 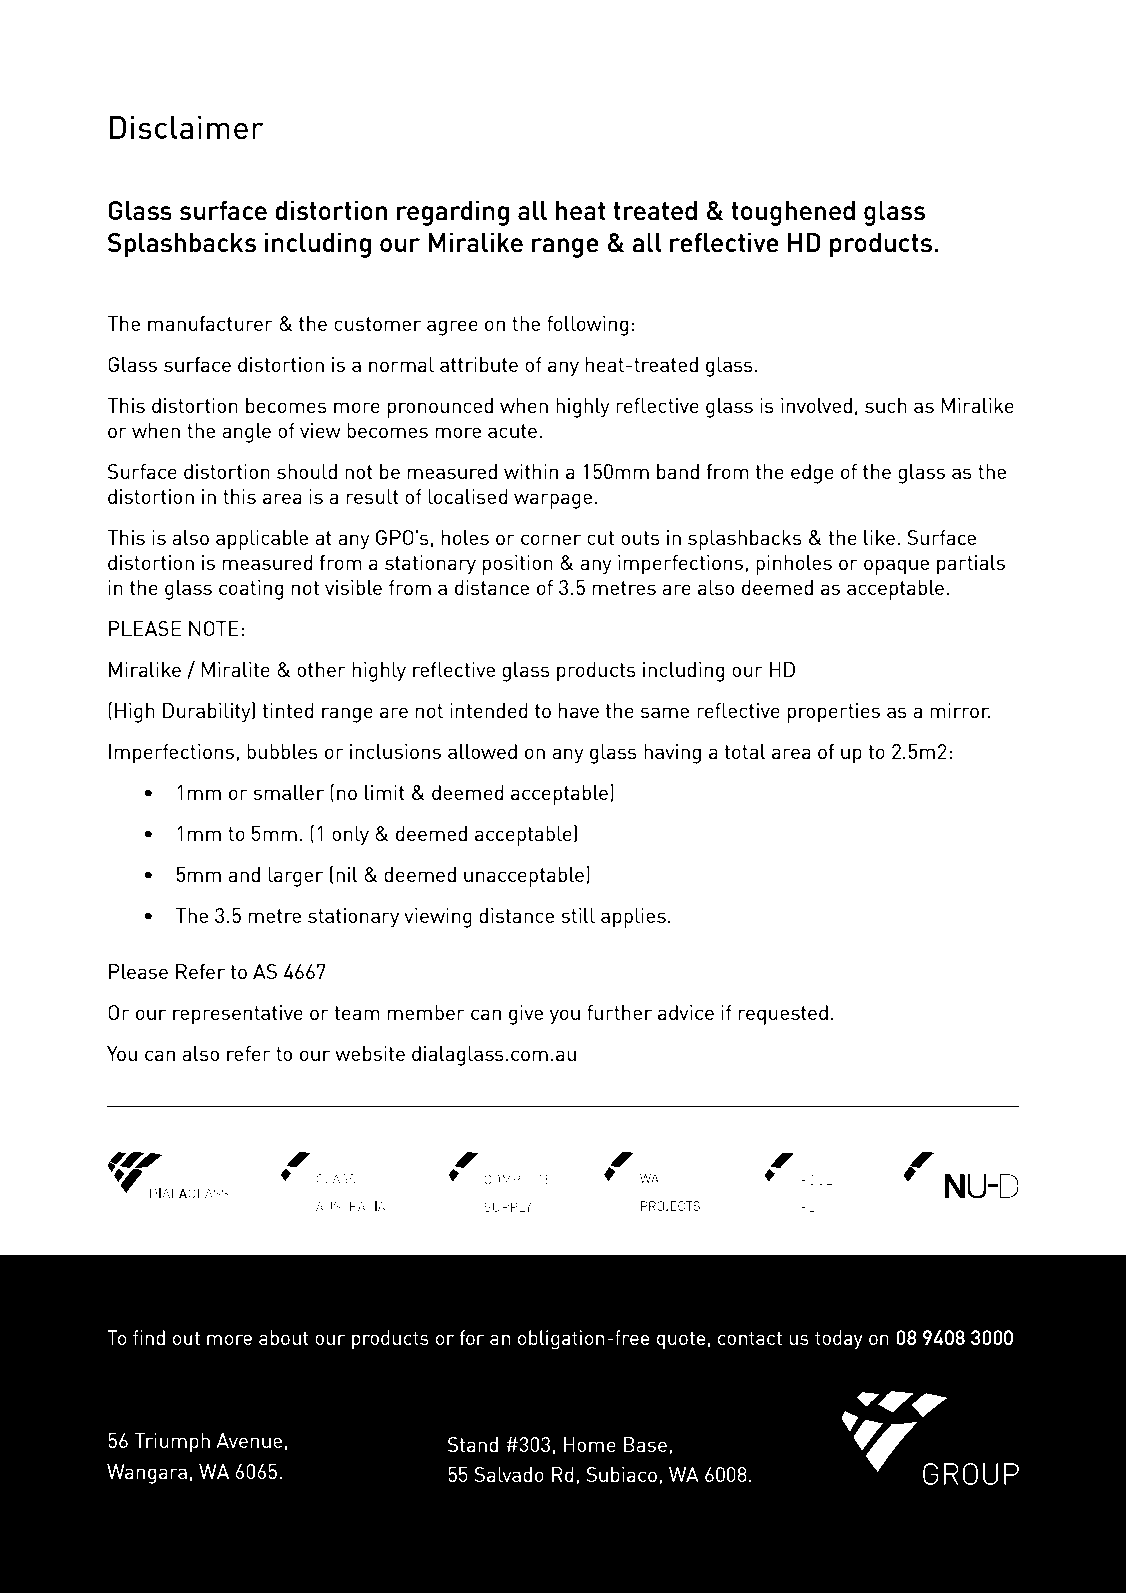 What do you see at coordinates (783, 1015) in the screenshot?
I see `requested` at bounding box center [783, 1015].
